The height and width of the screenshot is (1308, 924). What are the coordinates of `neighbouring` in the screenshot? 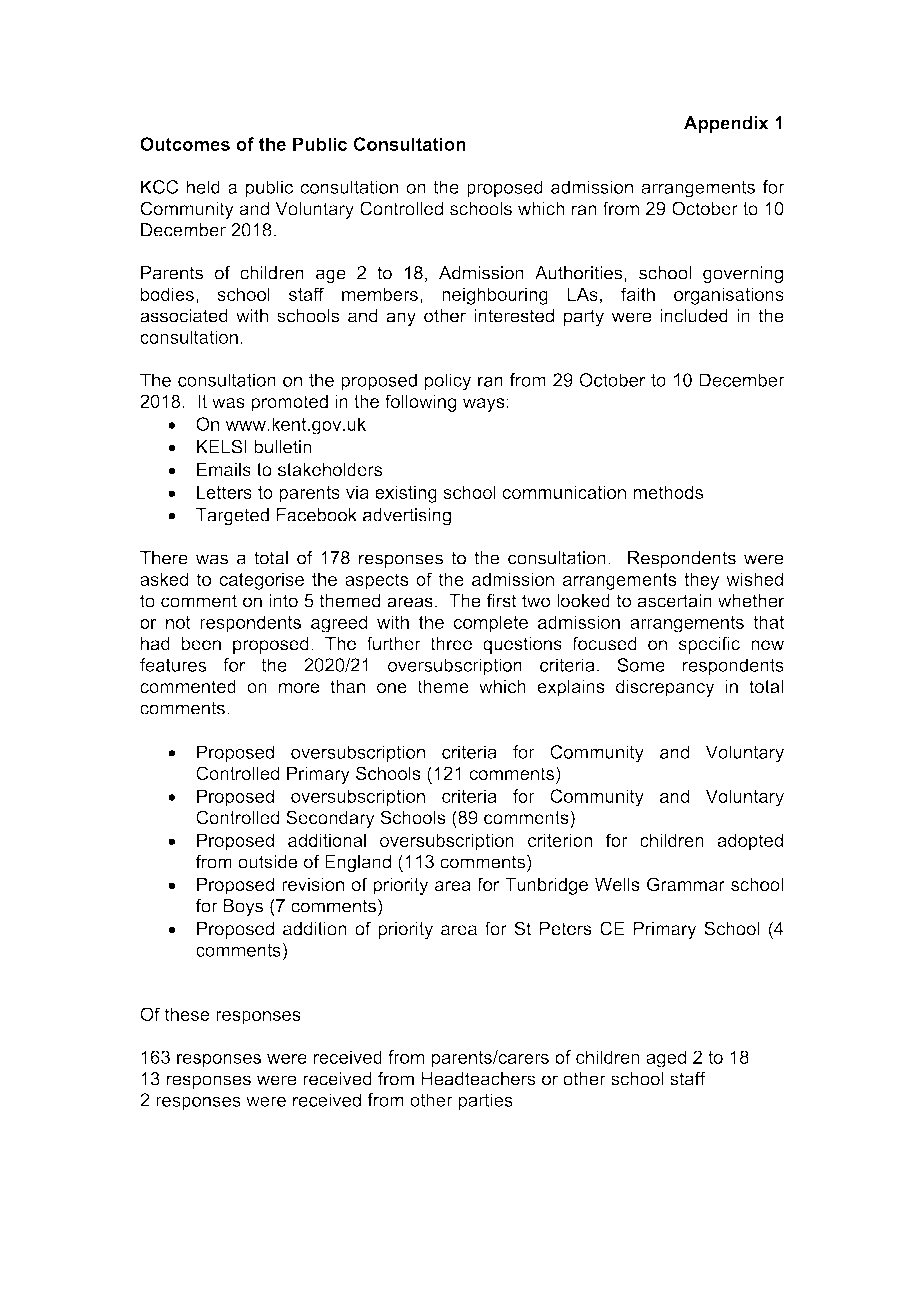 It's located at (495, 296).
